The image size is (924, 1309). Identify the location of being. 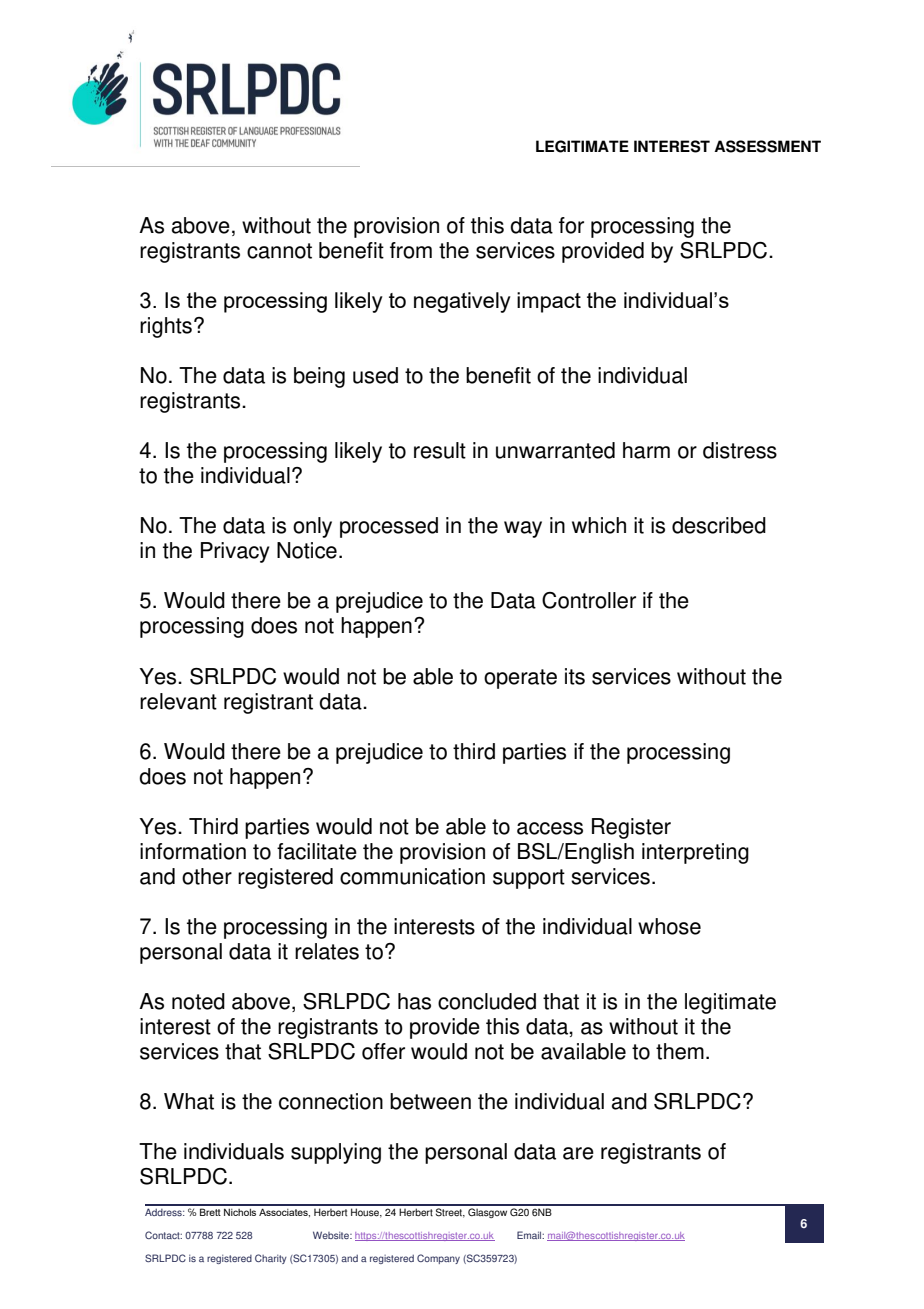
(319, 377).
